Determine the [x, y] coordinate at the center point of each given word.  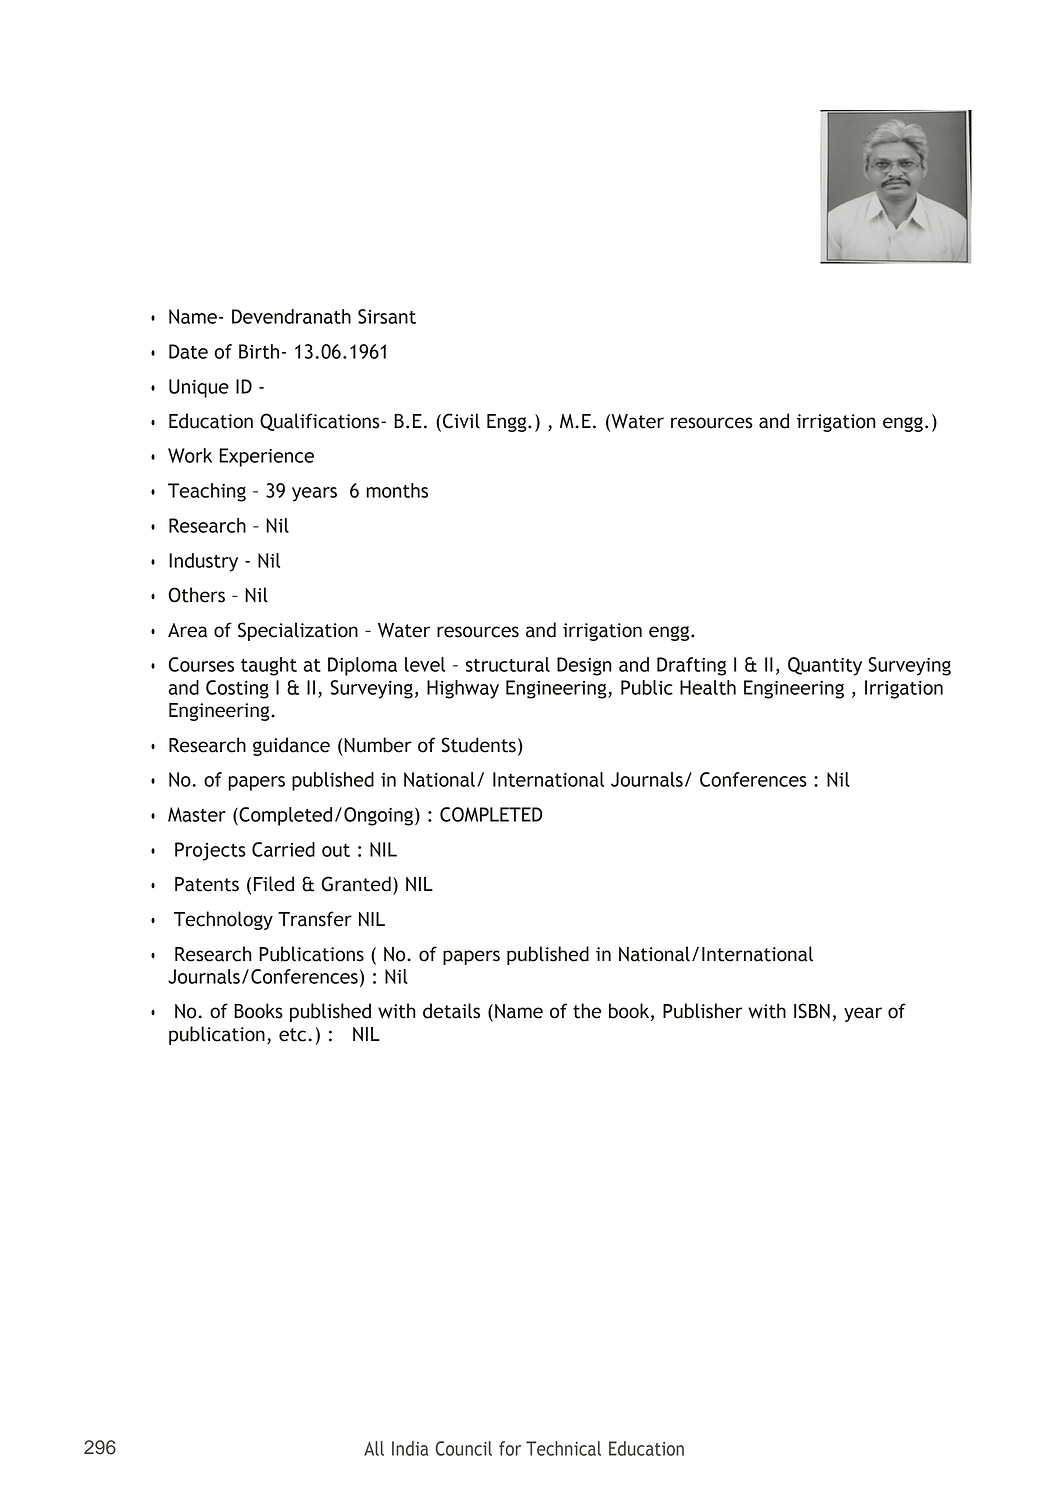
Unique [199, 388]
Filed [274, 884]
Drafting [691, 666]
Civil [460, 422]
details [451, 1011]
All [374, 1448]
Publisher [702, 1011]
